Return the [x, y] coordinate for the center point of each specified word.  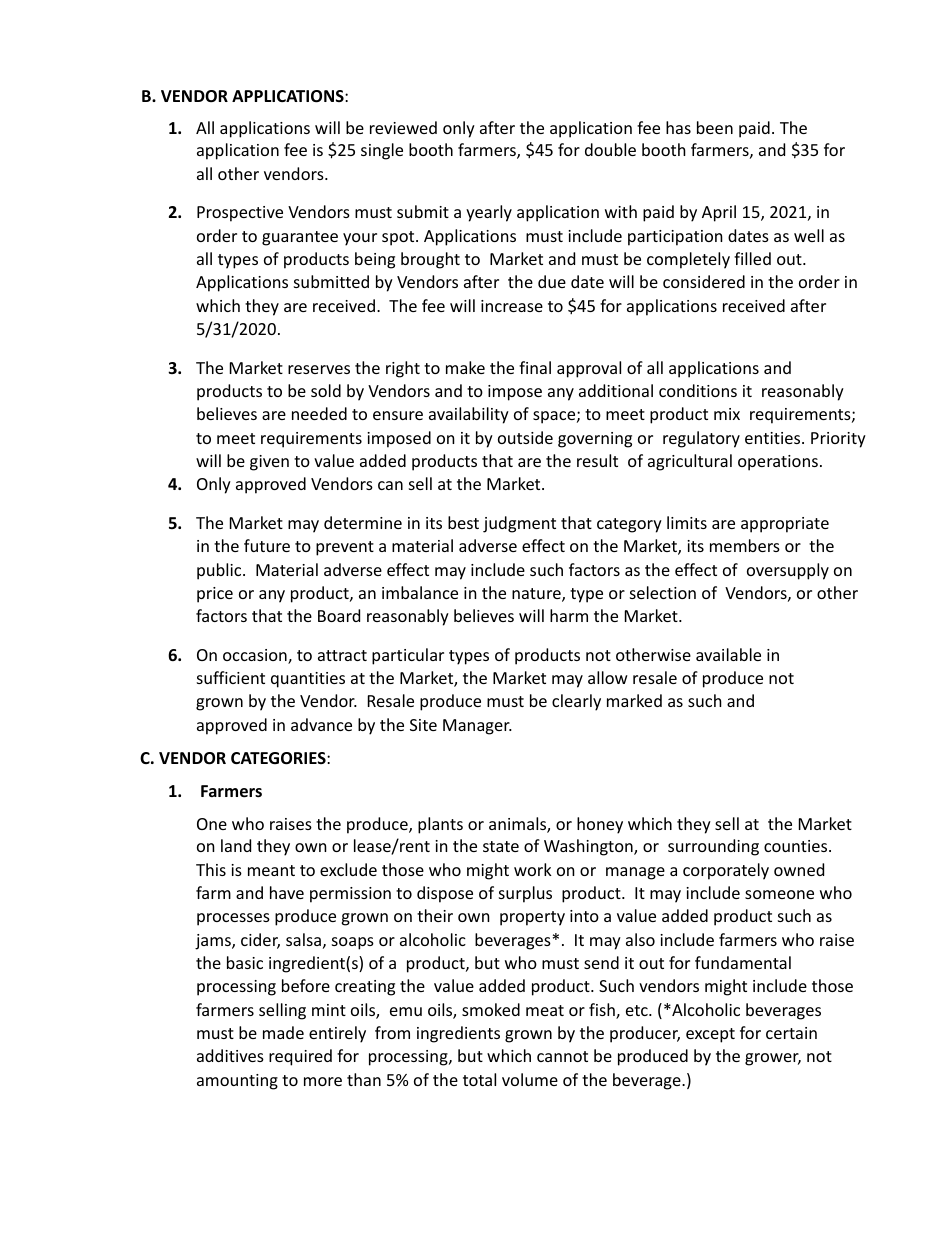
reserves [319, 369]
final [535, 367]
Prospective [240, 214]
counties [797, 846]
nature [537, 595]
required [300, 1057]
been [715, 127]
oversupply [788, 571]
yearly [489, 213]
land [236, 845]
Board [339, 615]
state [501, 846]
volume [530, 1079]
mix [727, 414]
